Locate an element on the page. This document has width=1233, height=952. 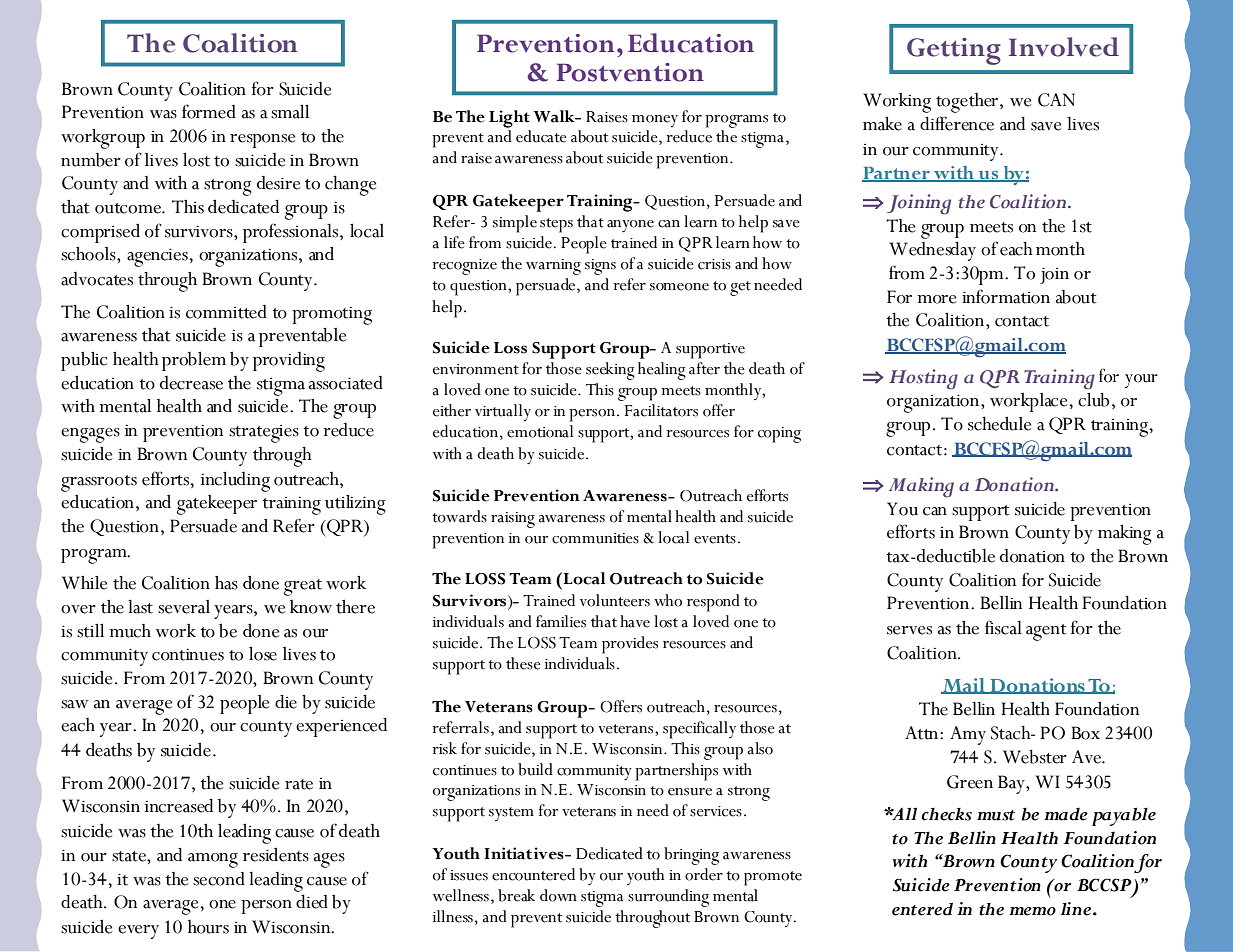
hours is located at coordinates (208, 927).
